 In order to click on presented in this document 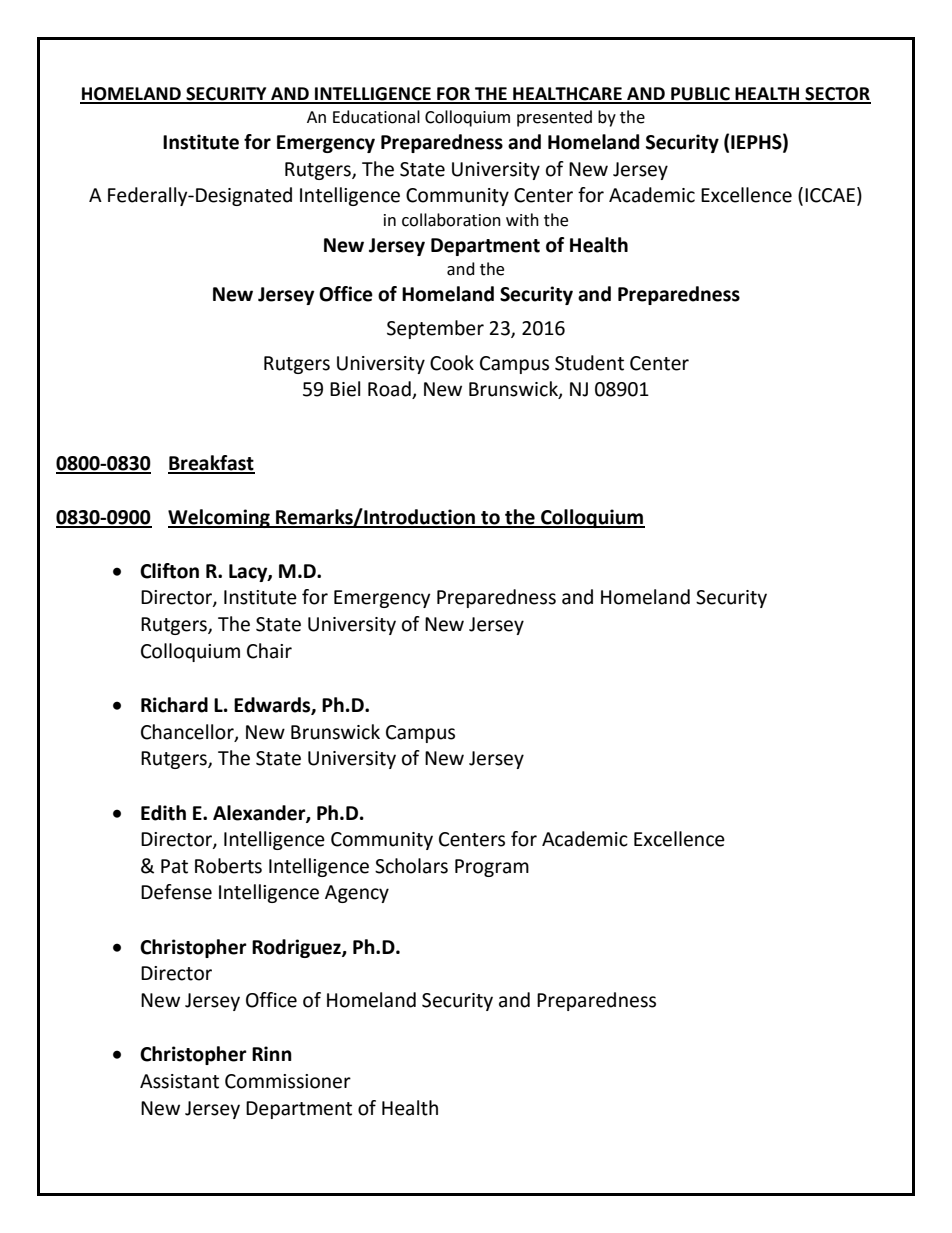, I will do `click(554, 118)`.
